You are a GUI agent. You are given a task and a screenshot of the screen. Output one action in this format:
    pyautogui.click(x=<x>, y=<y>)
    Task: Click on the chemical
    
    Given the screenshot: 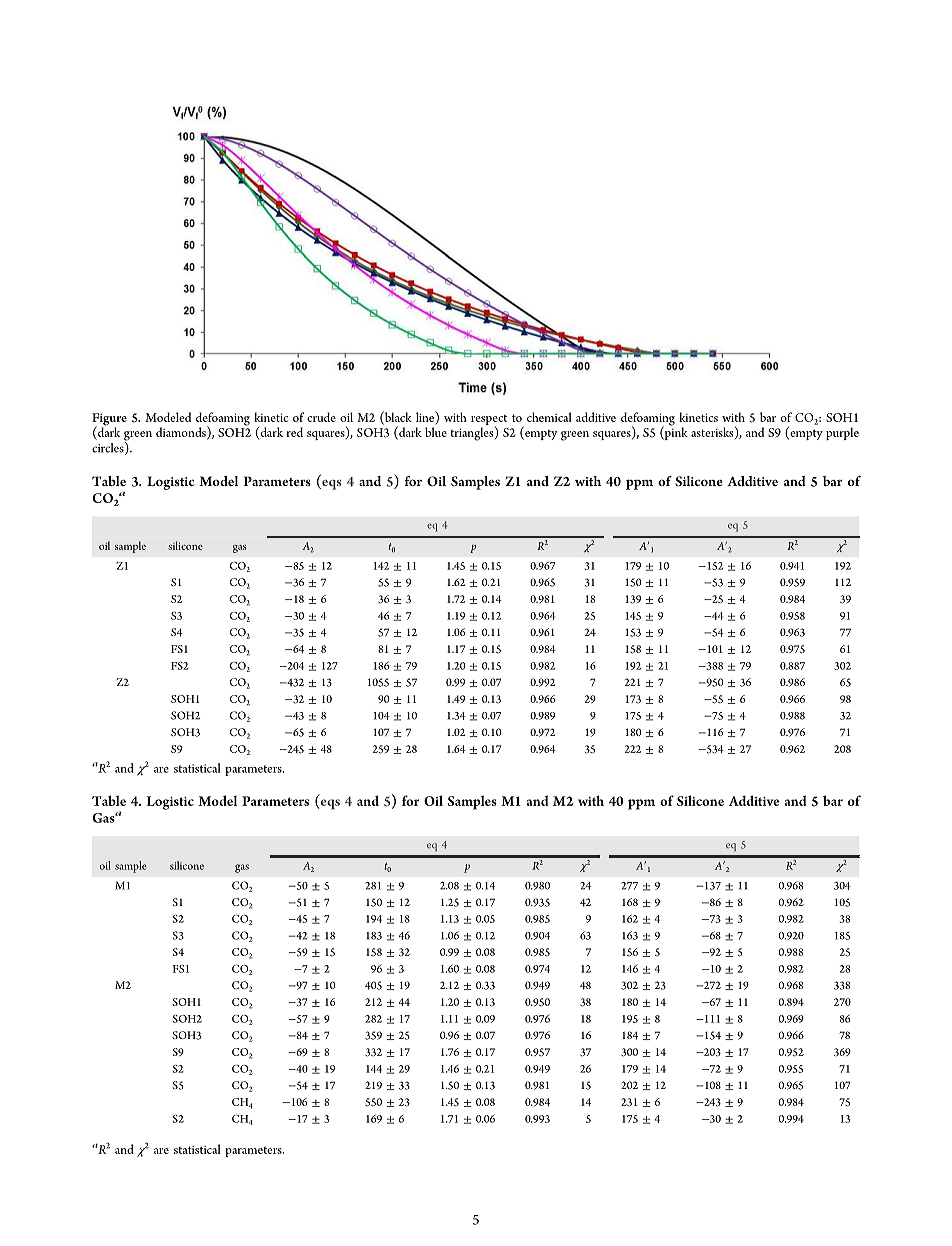 What is the action you would take?
    pyautogui.click(x=549, y=417)
